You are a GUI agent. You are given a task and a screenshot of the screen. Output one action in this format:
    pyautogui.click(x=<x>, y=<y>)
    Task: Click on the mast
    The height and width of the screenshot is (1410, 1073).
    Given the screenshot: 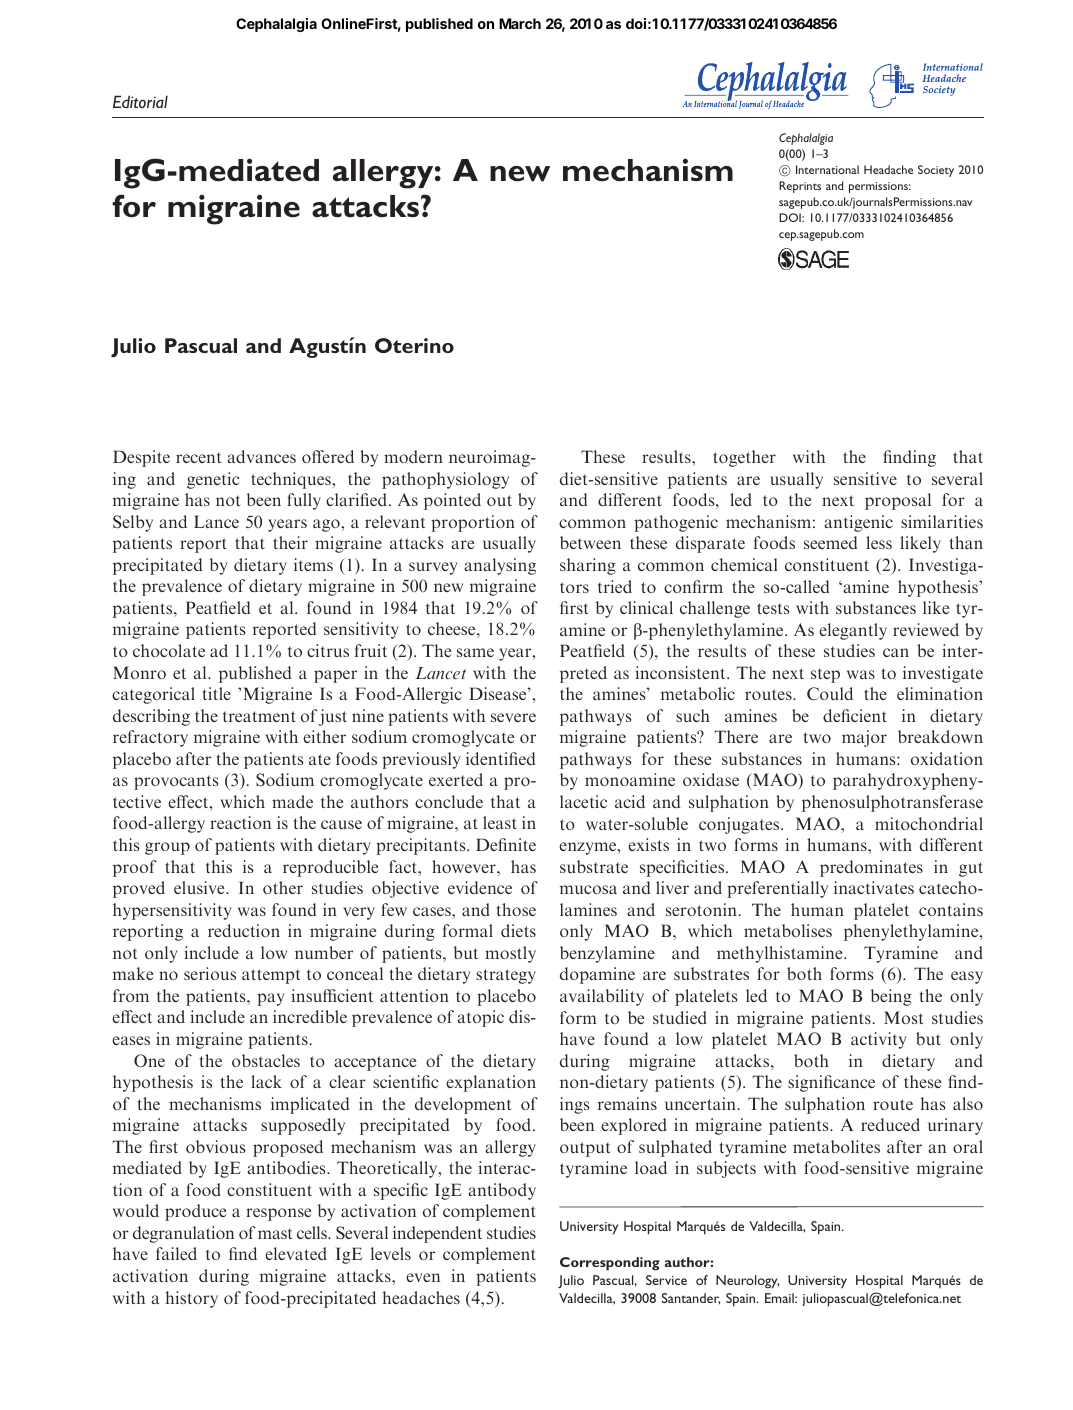 What is the action you would take?
    pyautogui.click(x=275, y=1234)
